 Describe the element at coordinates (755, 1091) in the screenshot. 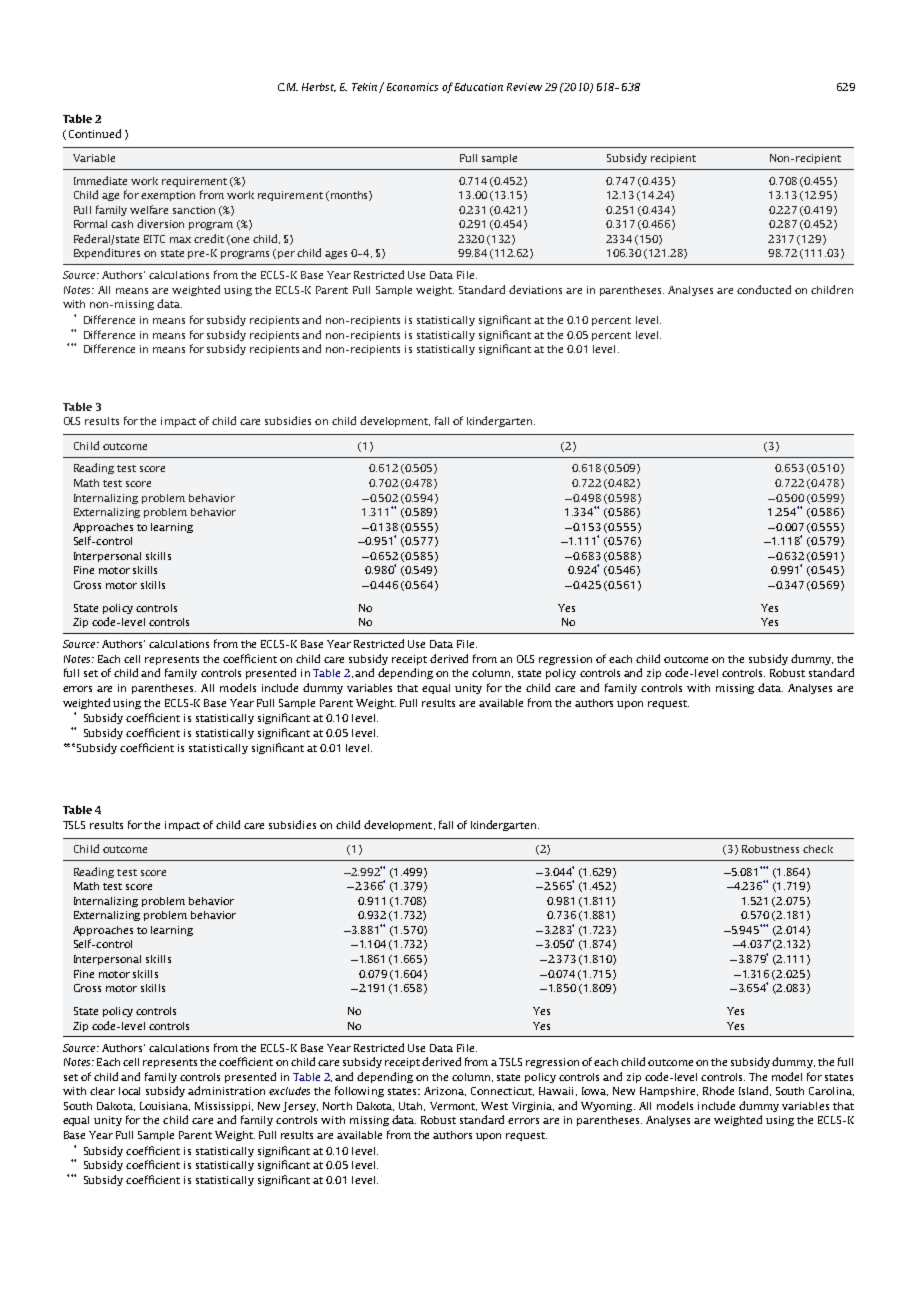

I see `Island` at that location.
